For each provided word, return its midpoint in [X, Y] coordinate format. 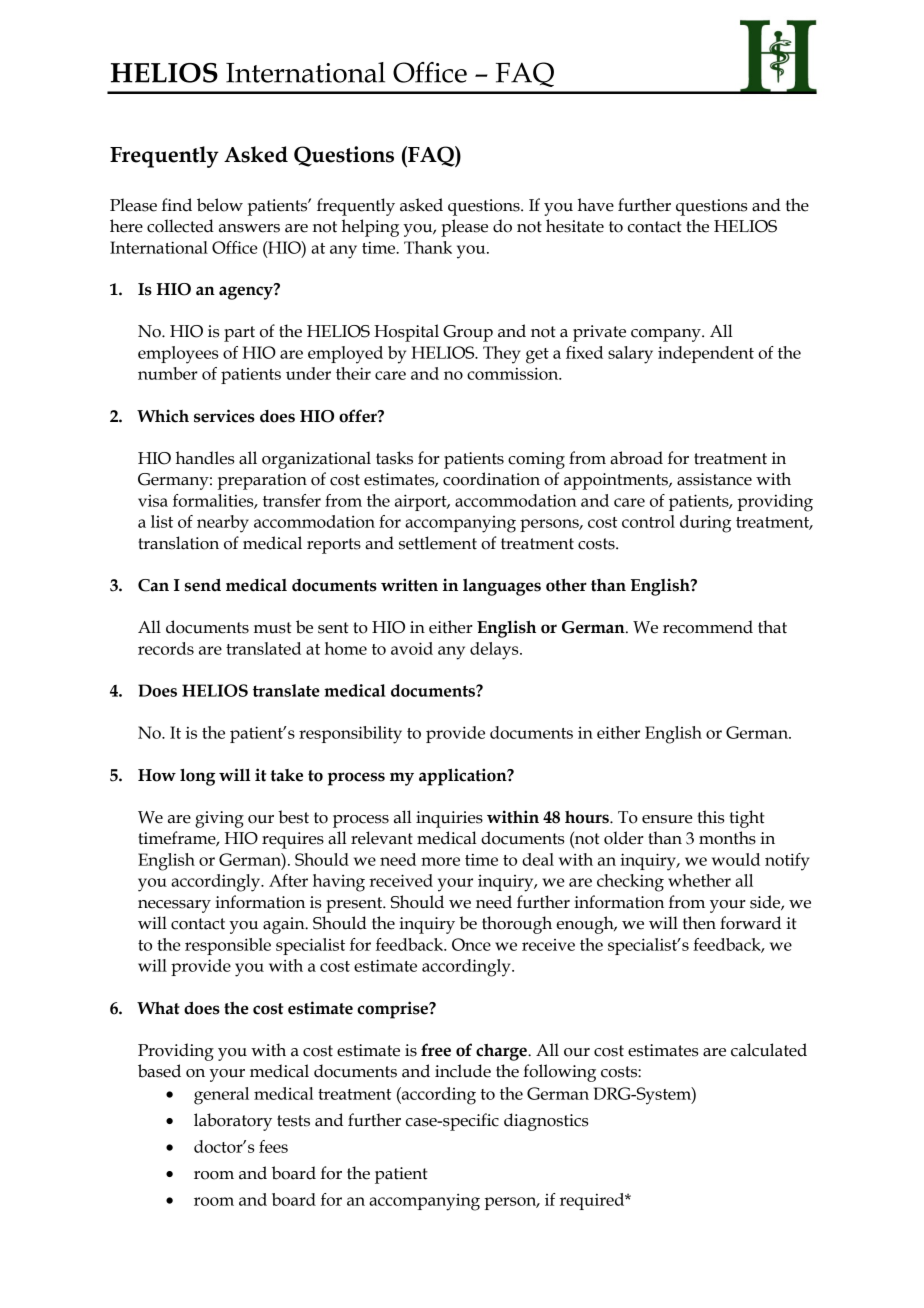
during [705, 524]
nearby [223, 524]
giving [219, 819]
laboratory [233, 1122]
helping [370, 228]
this [710, 817]
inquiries [449, 819]
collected [180, 226]
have [596, 205]
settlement [438, 543]
